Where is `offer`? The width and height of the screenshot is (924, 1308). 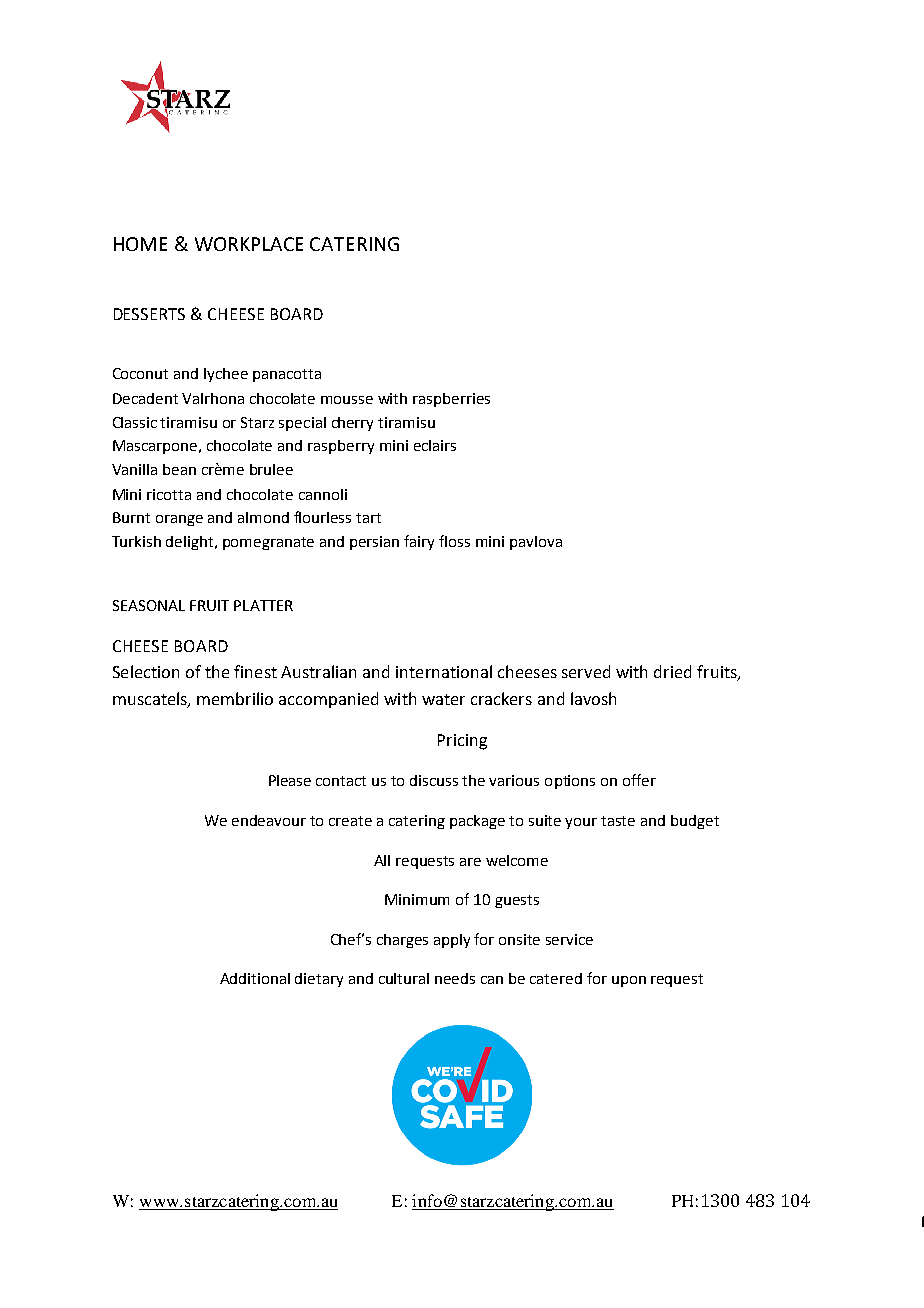
offer is located at coordinates (639, 780).
